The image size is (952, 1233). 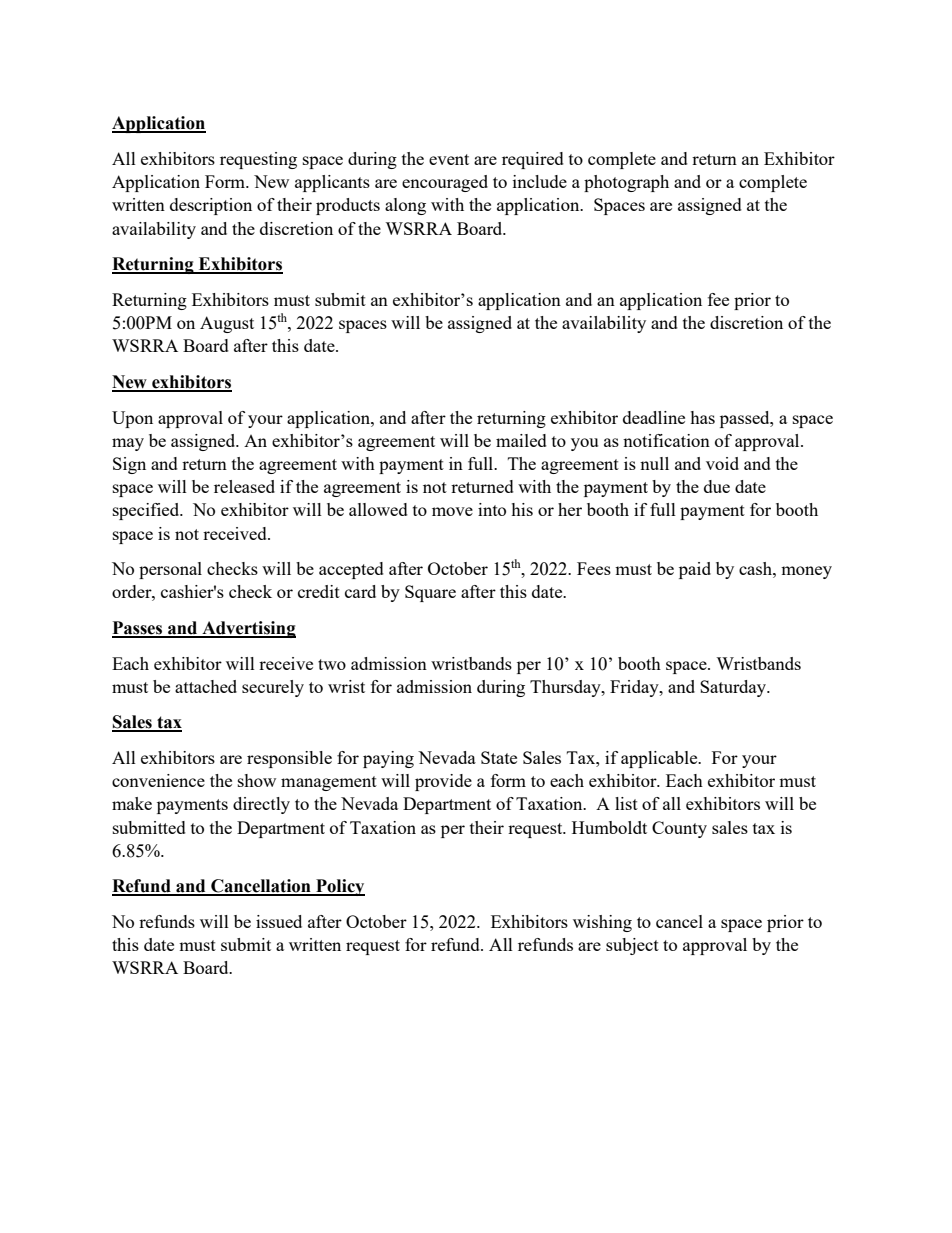 I want to click on paid, so click(x=695, y=570).
